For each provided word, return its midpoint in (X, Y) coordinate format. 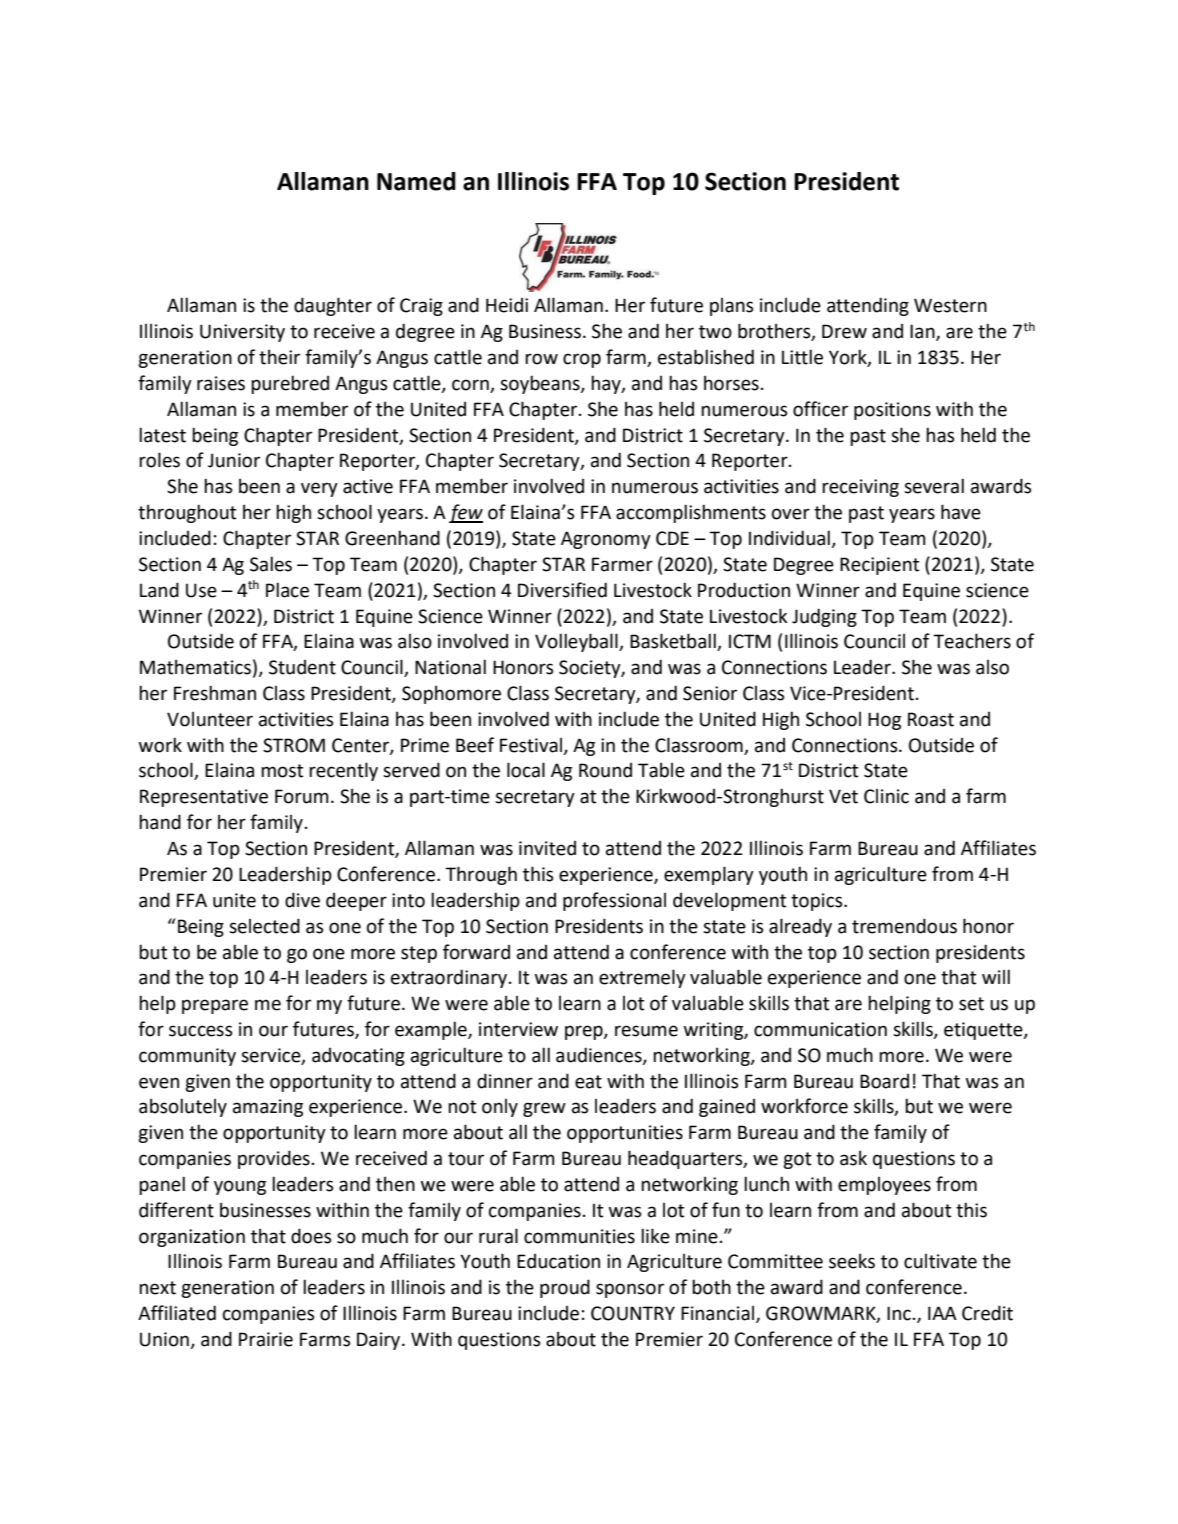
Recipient (879, 566)
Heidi (507, 305)
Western (950, 305)
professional (614, 901)
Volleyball (577, 642)
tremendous (904, 926)
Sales (271, 564)
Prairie (266, 1339)
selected (264, 926)
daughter (333, 306)
